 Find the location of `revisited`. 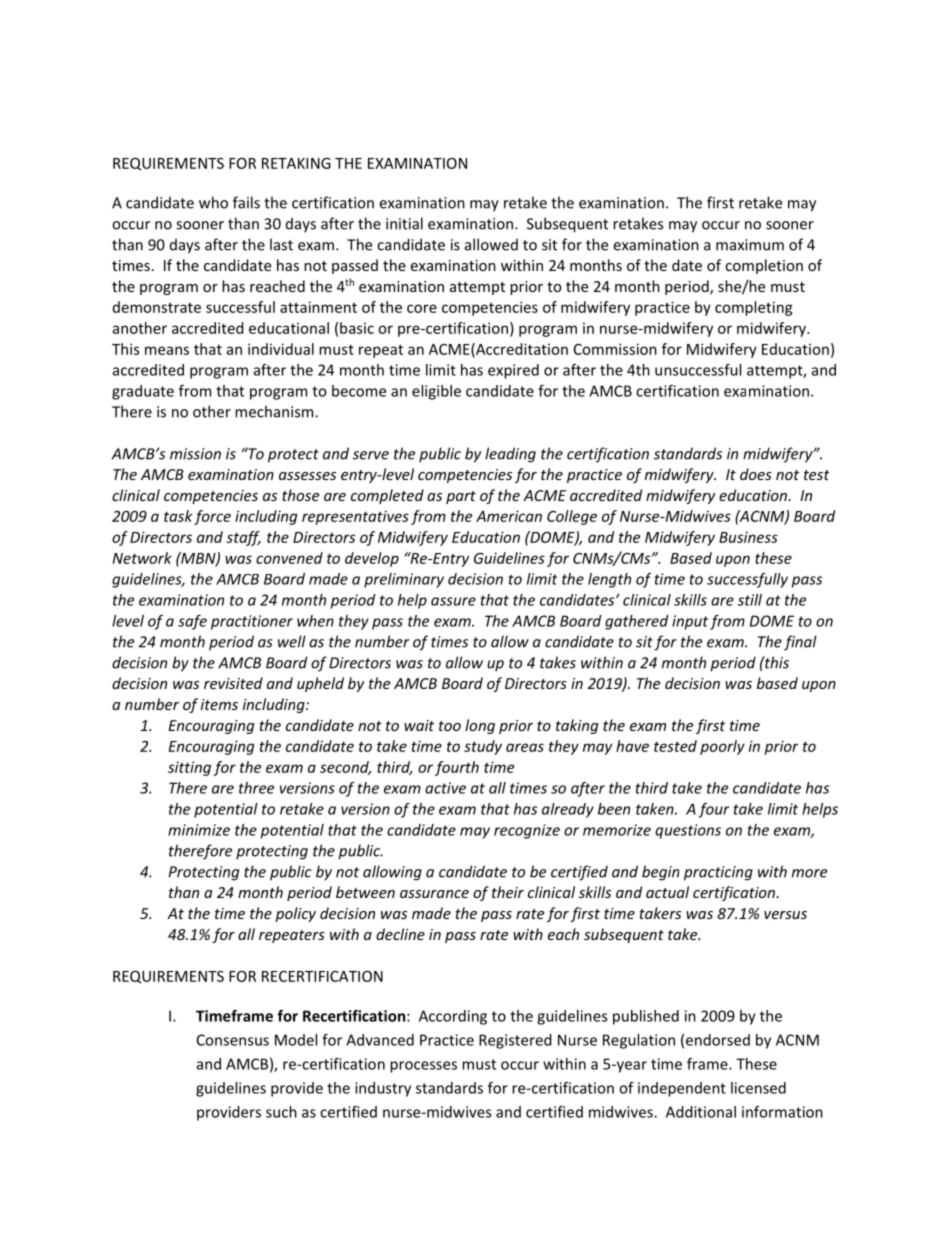

revisited is located at coordinates (233, 683).
